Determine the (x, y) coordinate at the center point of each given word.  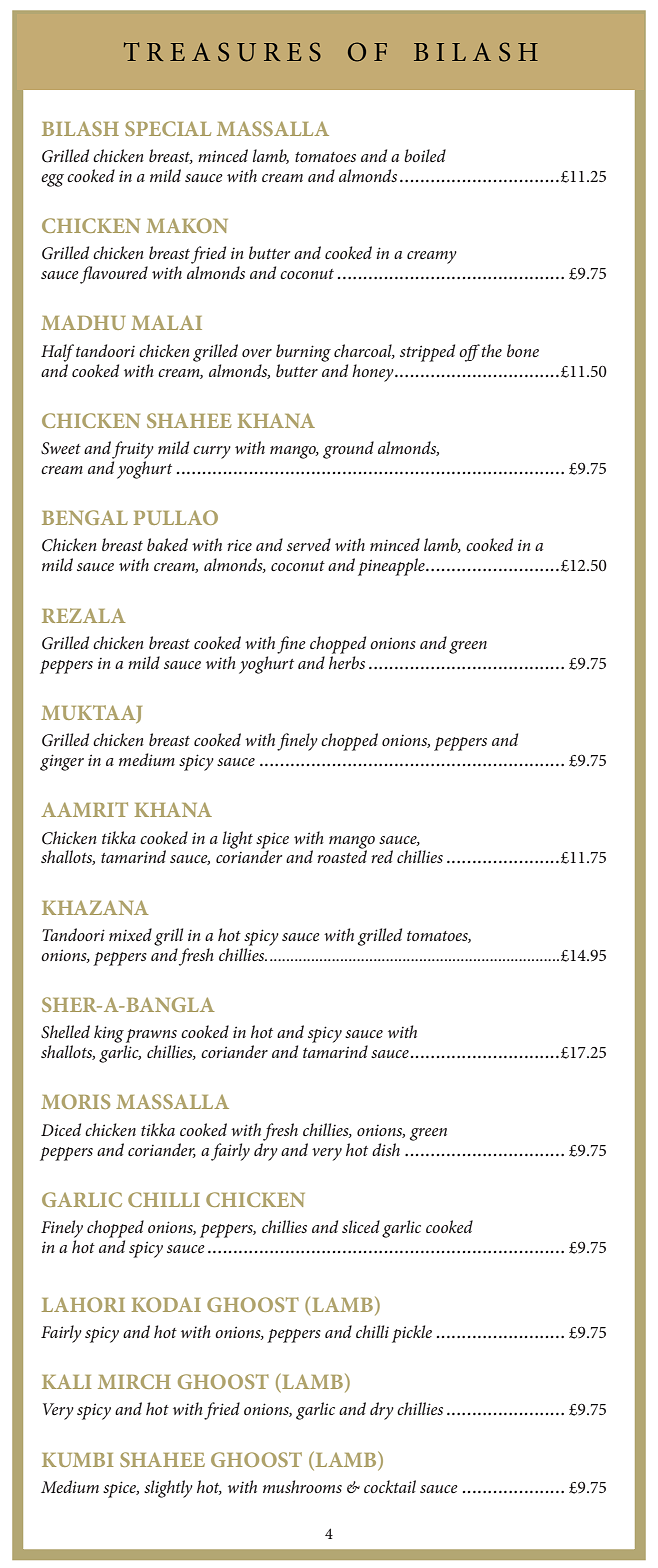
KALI (66, 1381)
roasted (342, 855)
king (109, 1034)
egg (52, 180)
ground (348, 450)
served (309, 544)
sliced (361, 1226)
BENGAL (85, 517)
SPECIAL (168, 128)
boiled (425, 155)
